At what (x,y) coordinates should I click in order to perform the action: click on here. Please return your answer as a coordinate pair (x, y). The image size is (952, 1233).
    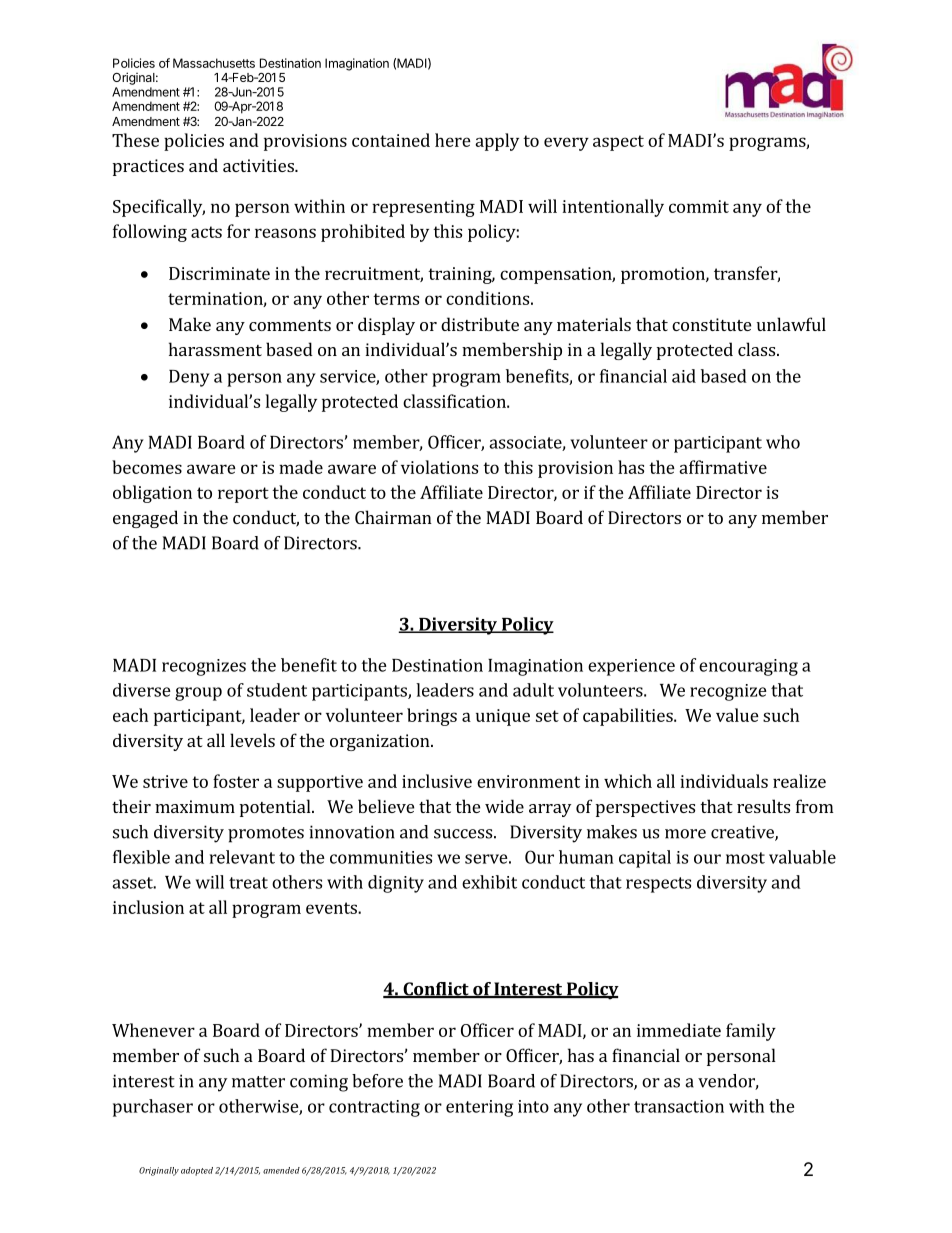
    Looking at the image, I should click on (453, 140).
